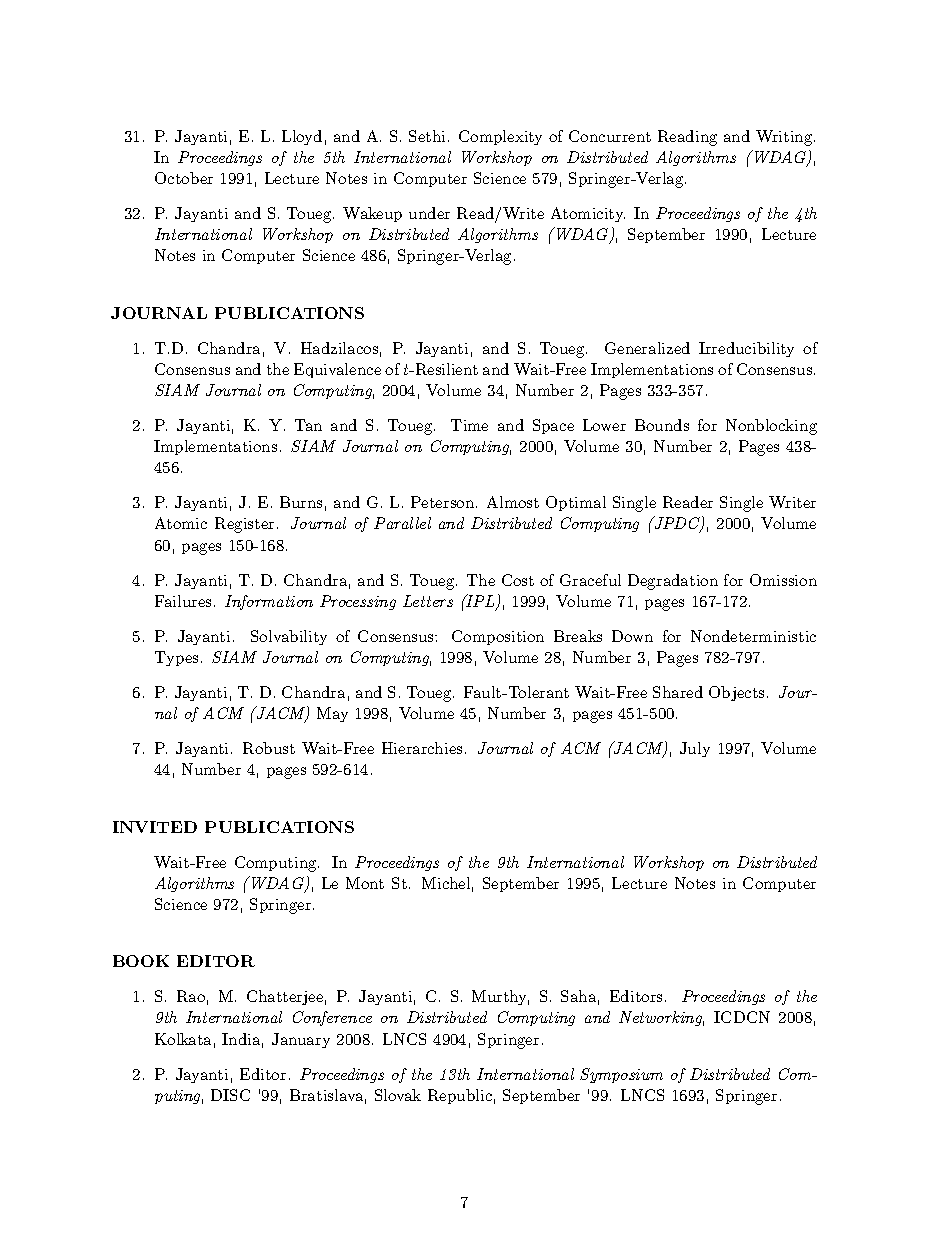 This screenshot has height=1233, width=952. I want to click on January, so click(301, 1040).
